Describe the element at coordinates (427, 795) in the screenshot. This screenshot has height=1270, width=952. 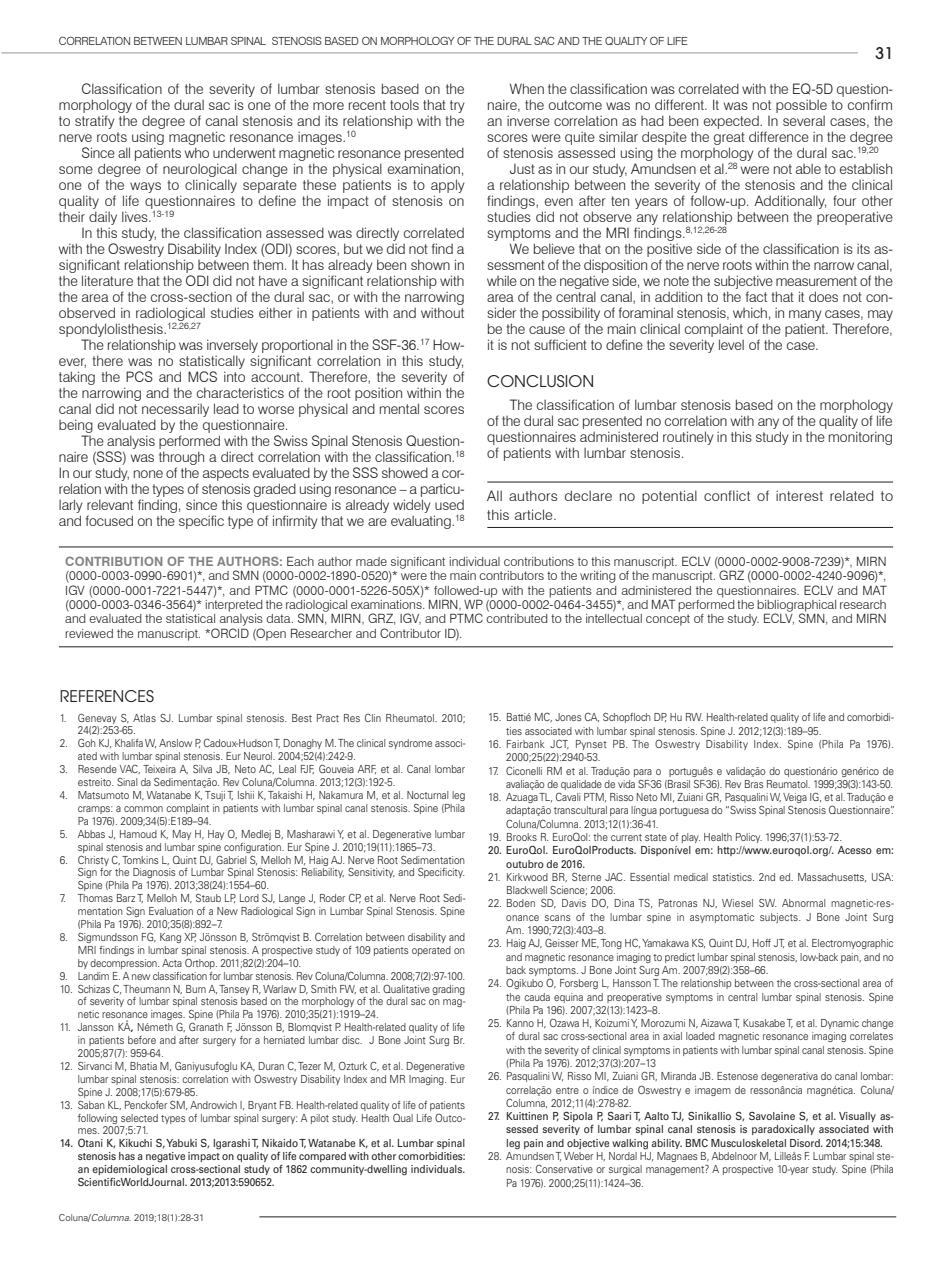
I see `Nocturnal` at that location.
